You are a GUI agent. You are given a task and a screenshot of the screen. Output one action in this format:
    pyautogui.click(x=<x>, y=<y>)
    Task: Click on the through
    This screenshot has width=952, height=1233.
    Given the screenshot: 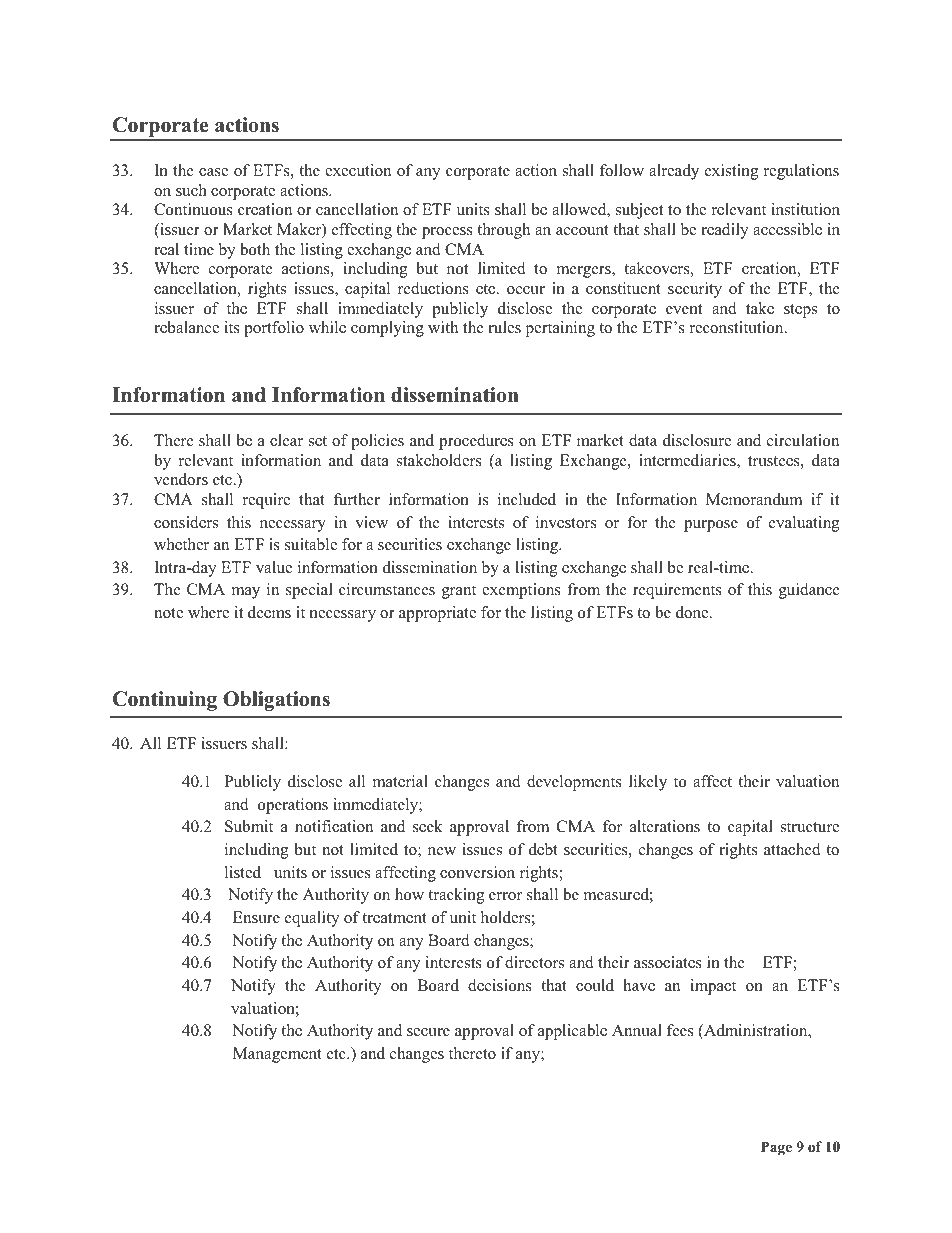 What is the action you would take?
    pyautogui.click(x=503, y=231)
